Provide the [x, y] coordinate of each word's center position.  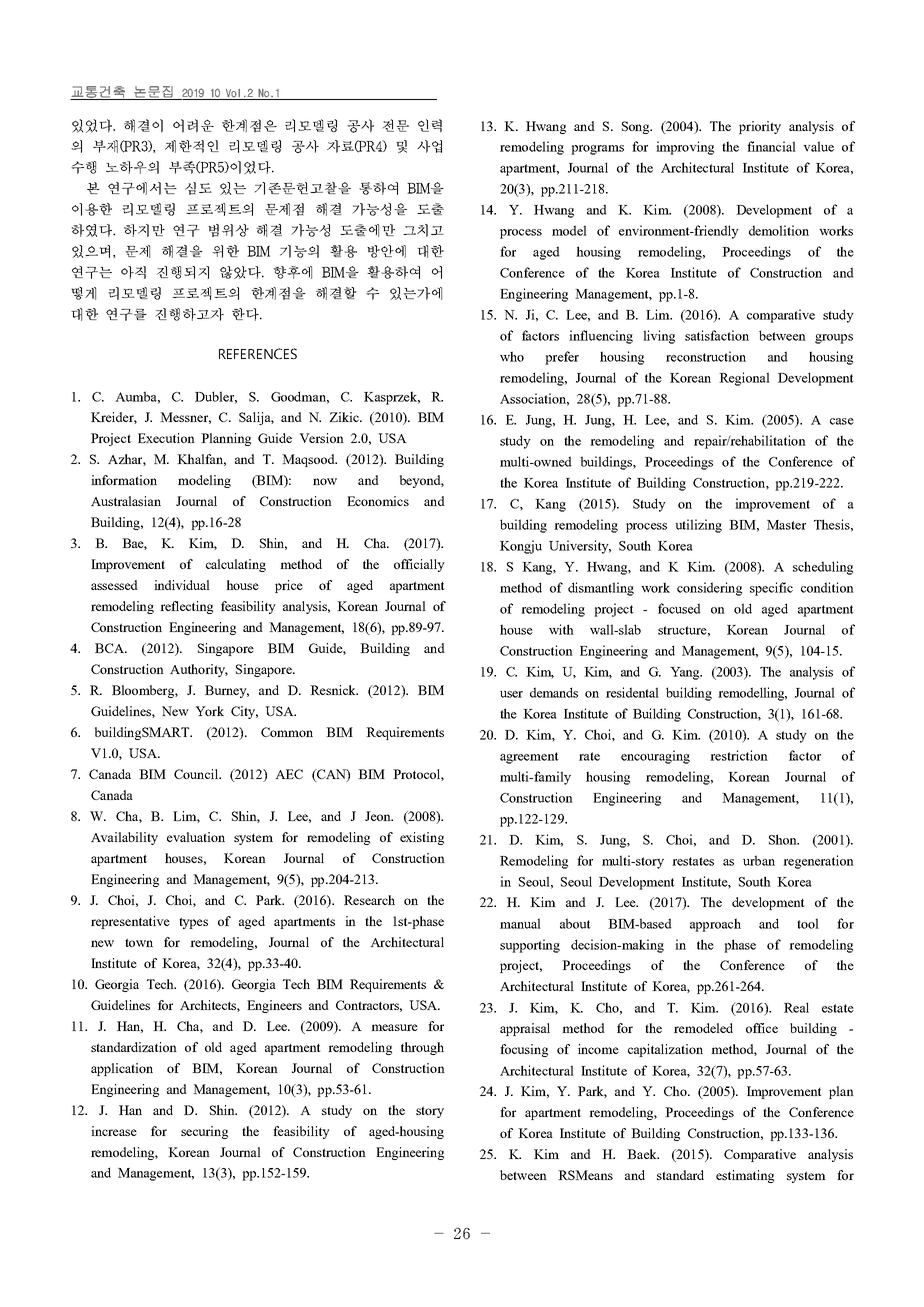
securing [204, 1132]
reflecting [186, 607]
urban [759, 860]
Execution [166, 438]
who [512, 356]
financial [771, 146]
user [511, 694]
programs [597, 150]
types [193, 923]
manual [520, 923]
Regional [744, 379]
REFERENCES [258, 353]
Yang [686, 673]
